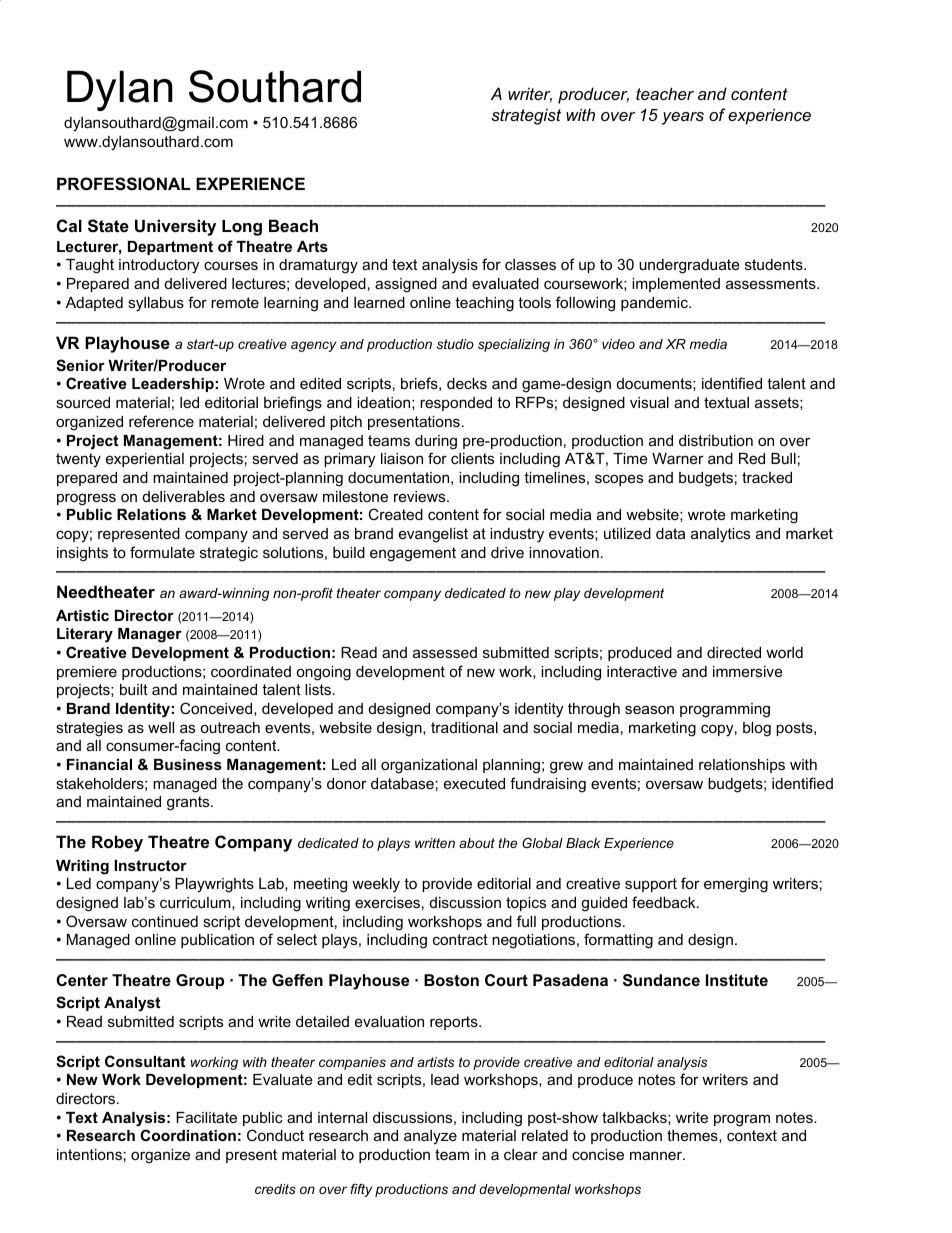  Describe the element at coordinates (736, 885) in the screenshot. I see `emerging` at that location.
